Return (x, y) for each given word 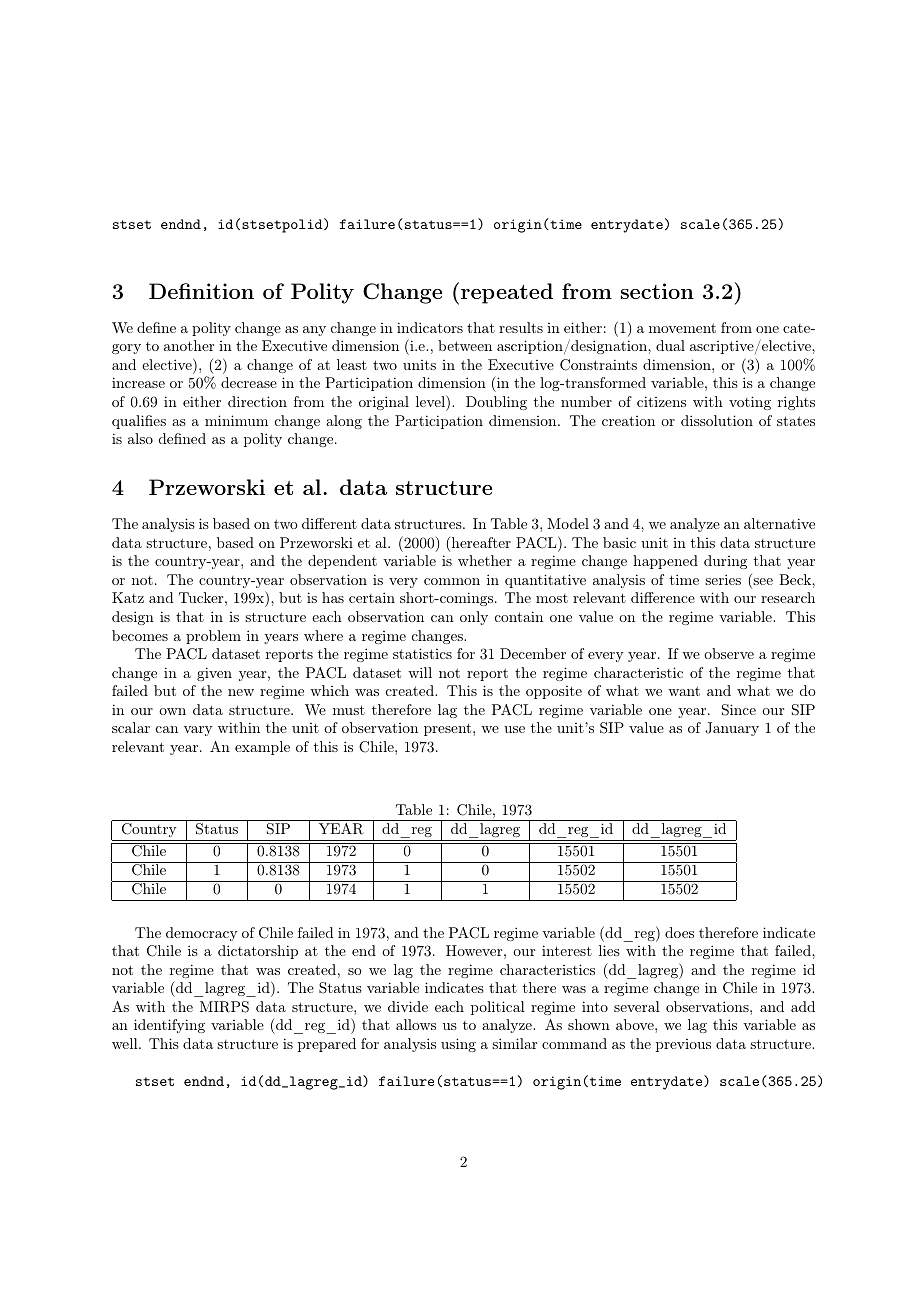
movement (682, 328)
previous (683, 1045)
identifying (169, 1026)
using (458, 1045)
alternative (779, 523)
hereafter (481, 542)
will (420, 672)
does (679, 932)
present (449, 729)
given (214, 674)
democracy (202, 934)
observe (729, 653)
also (140, 438)
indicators (430, 327)
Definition (201, 291)
